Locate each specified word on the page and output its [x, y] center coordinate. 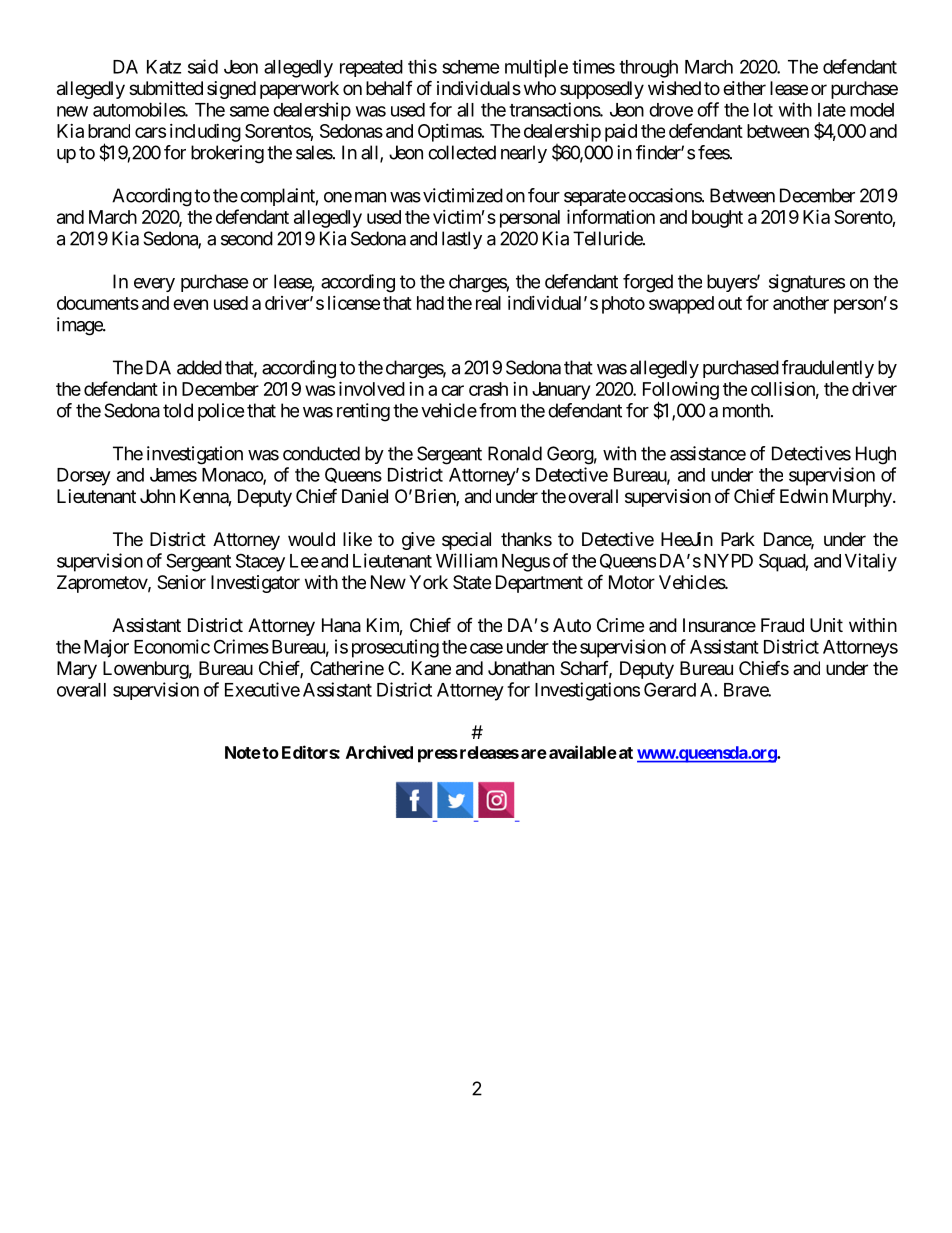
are [534, 754]
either [744, 88]
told [178, 410]
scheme [471, 67]
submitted [166, 88]
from [497, 410]
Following [681, 392]
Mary [77, 670]
